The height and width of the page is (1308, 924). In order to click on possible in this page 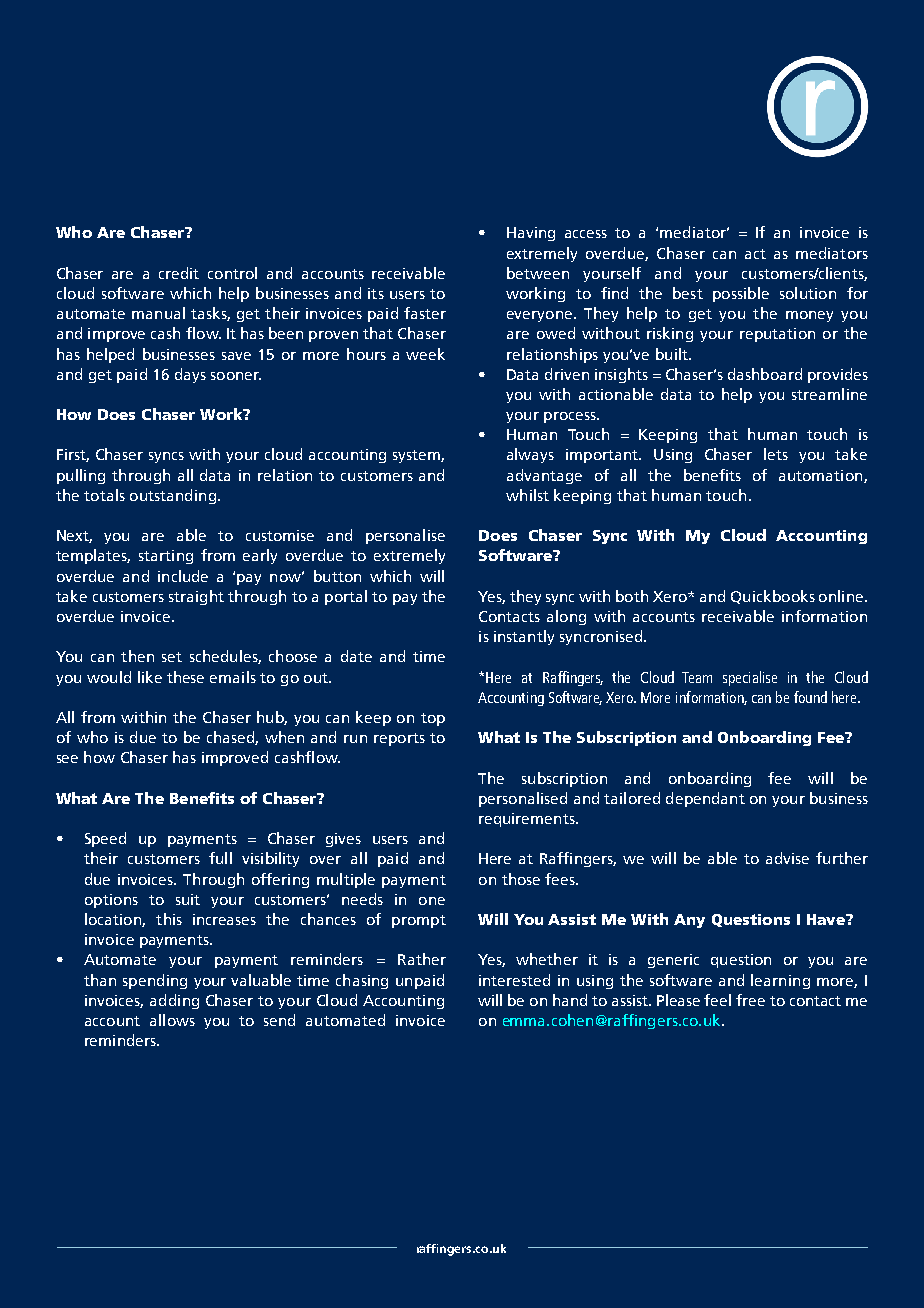, I will do `click(741, 294)`.
